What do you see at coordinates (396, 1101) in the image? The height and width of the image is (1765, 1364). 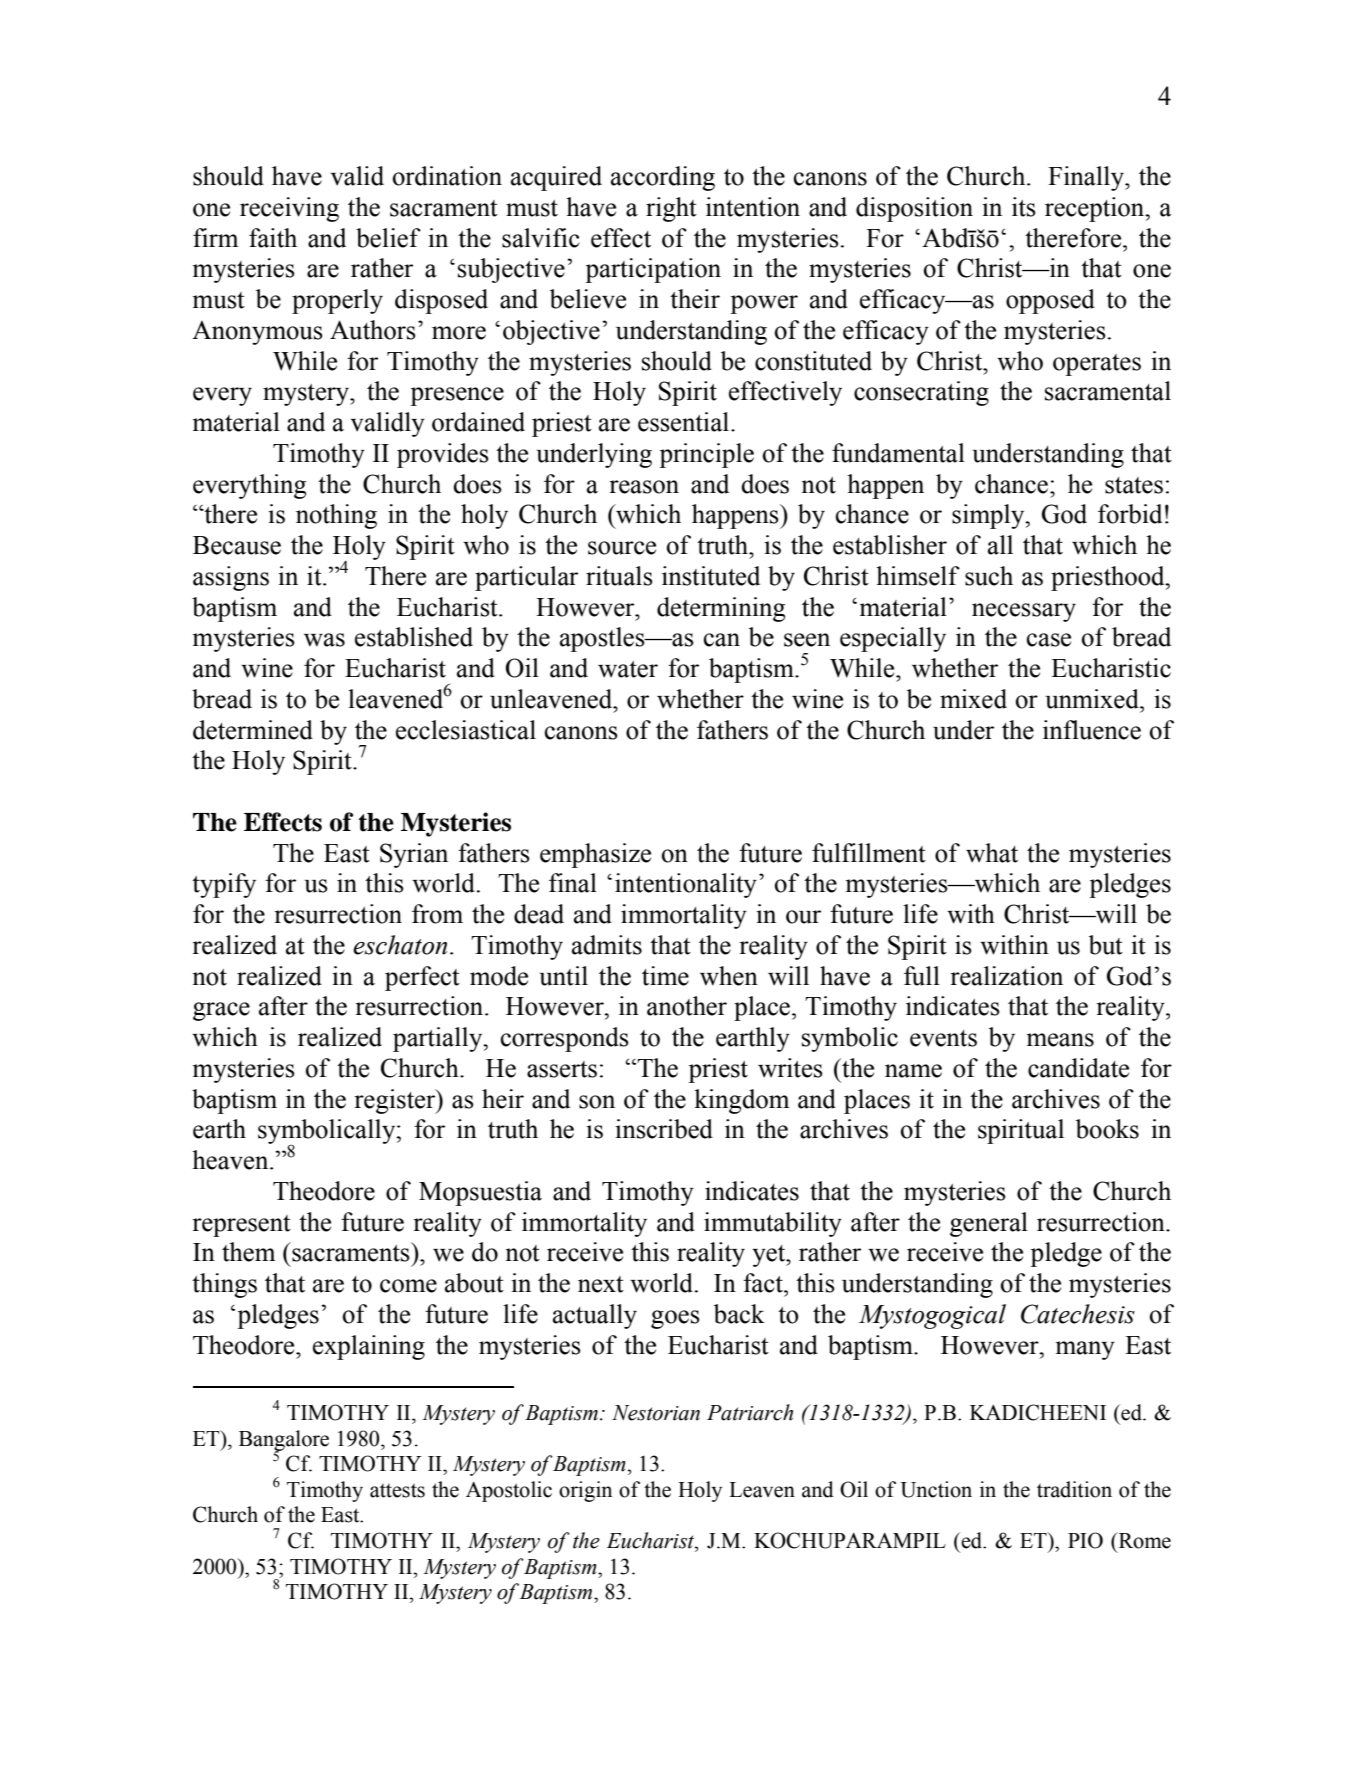 I see `register` at bounding box center [396, 1101].
